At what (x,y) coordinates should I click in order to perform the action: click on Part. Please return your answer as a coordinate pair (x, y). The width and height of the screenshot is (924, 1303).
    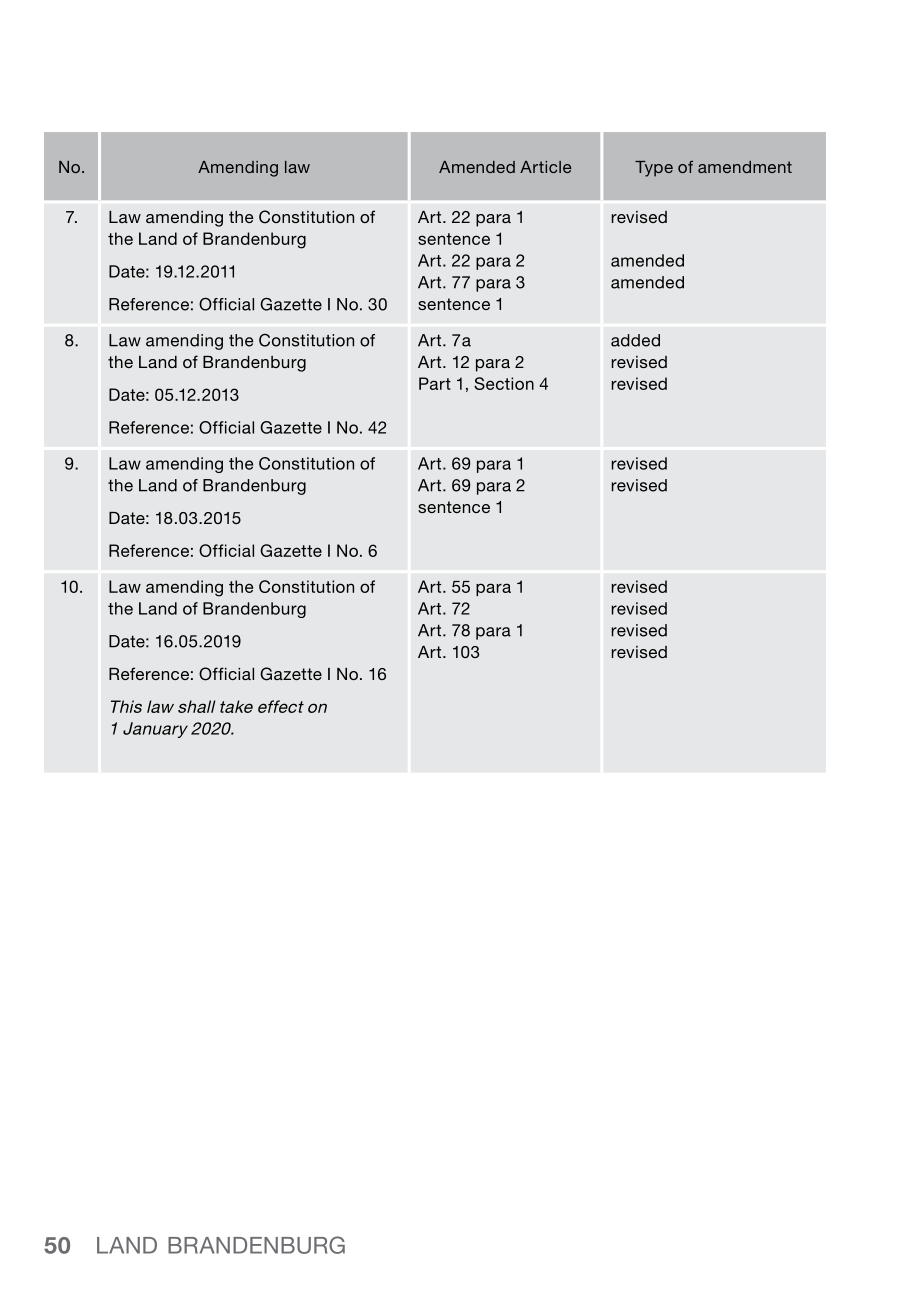
    Looking at the image, I should click on (435, 383).
